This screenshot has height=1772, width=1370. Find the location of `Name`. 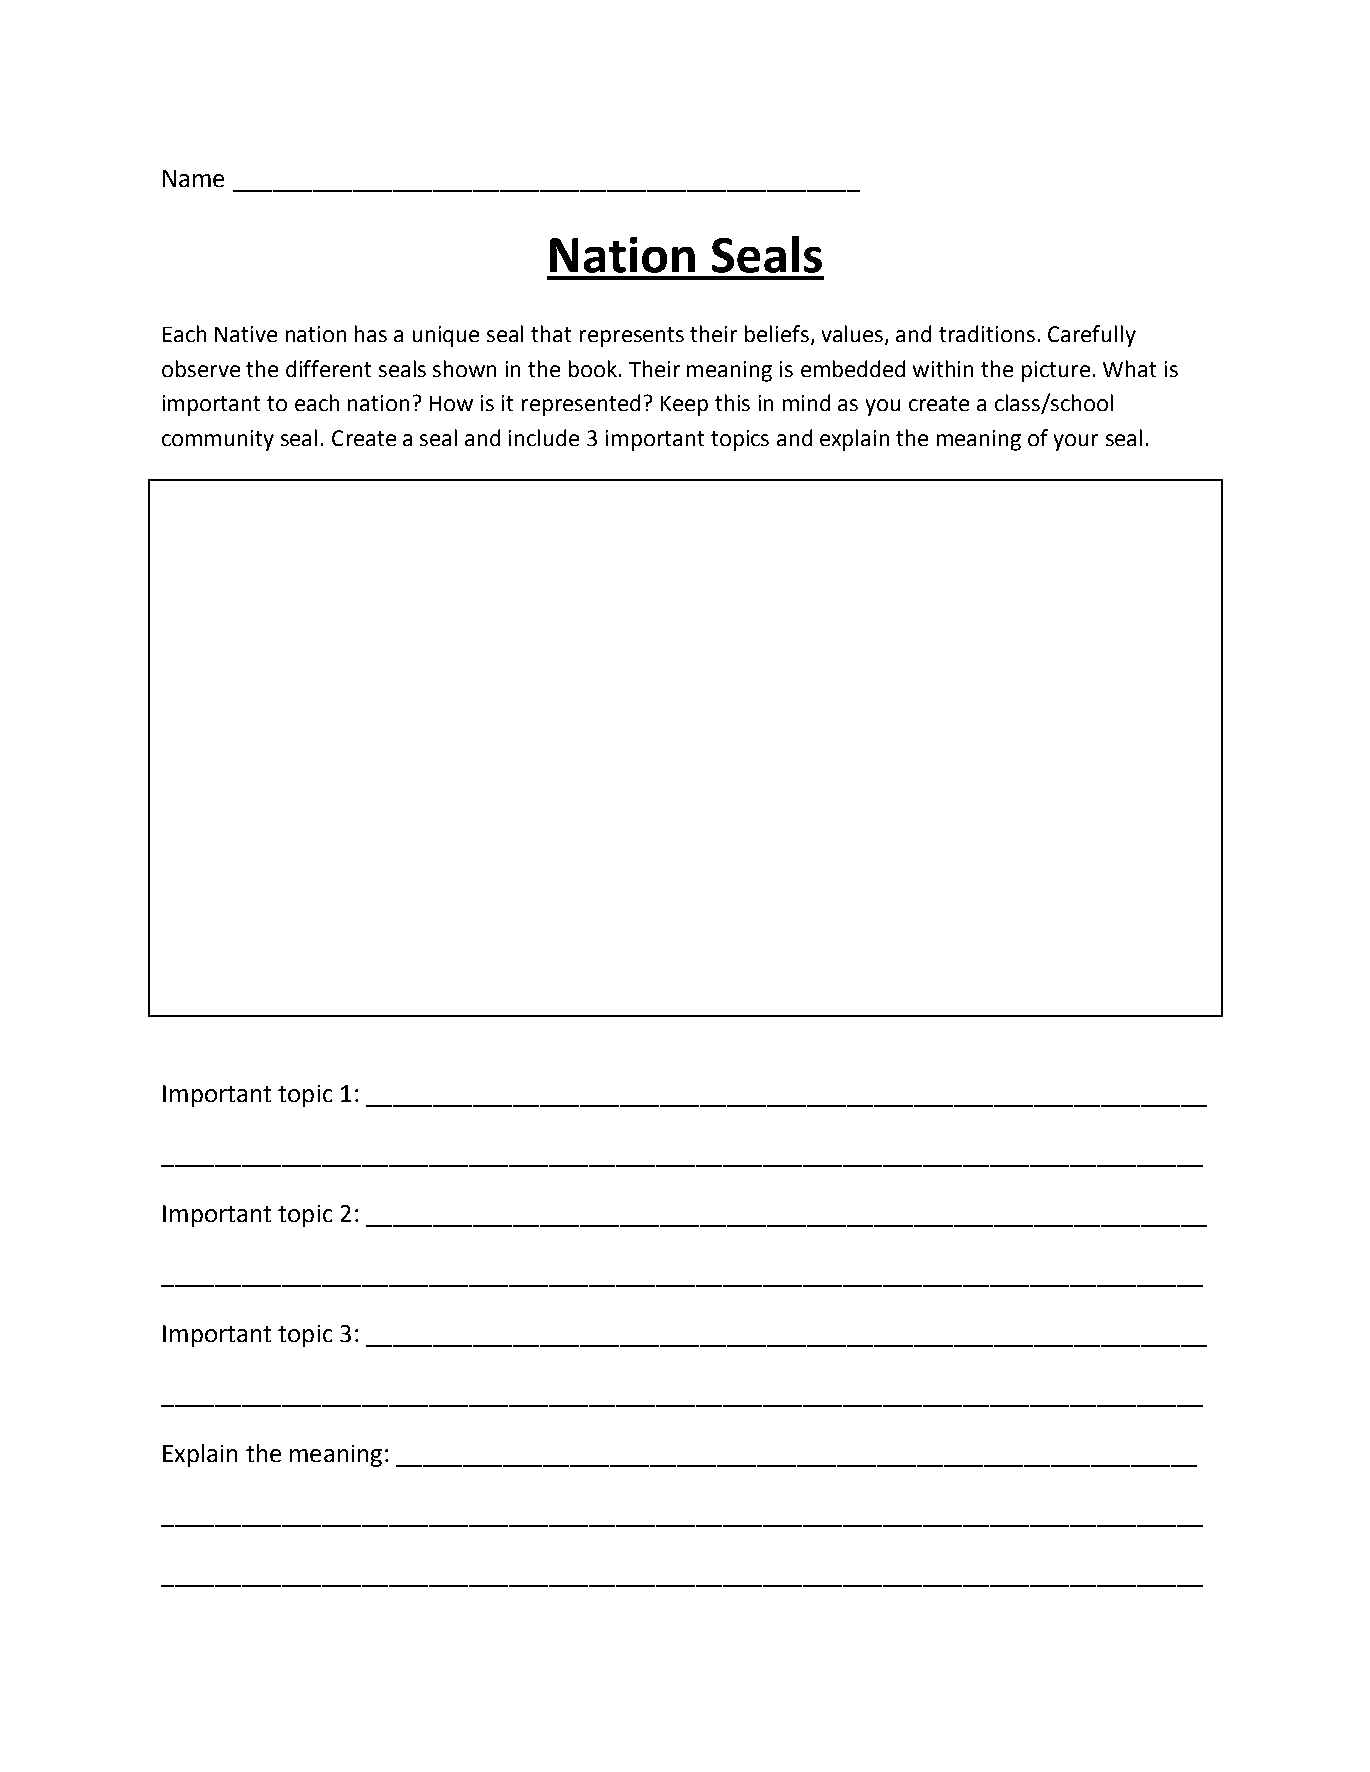

Name is located at coordinates (193, 178).
